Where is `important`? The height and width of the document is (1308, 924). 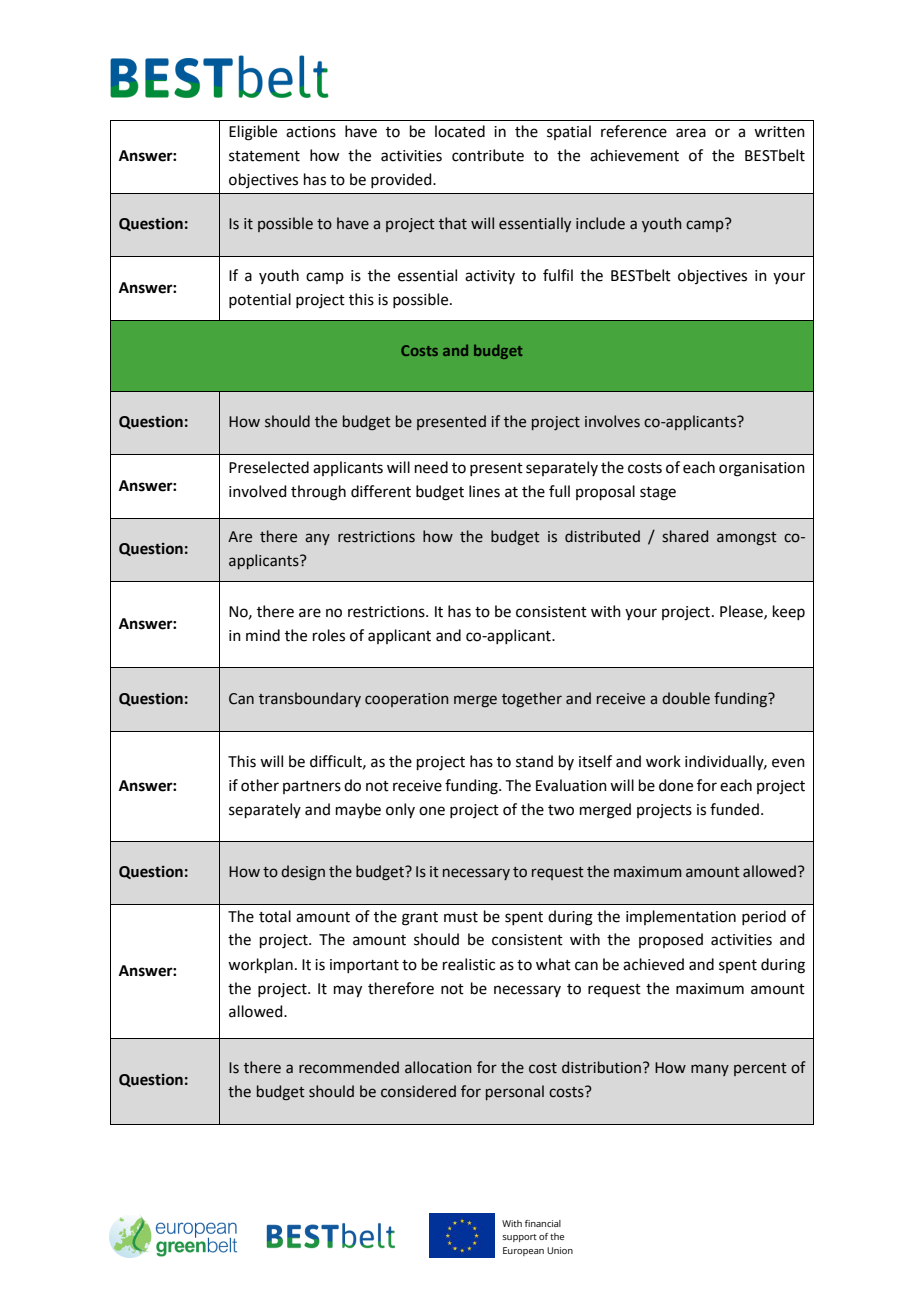 important is located at coordinates (364, 966).
